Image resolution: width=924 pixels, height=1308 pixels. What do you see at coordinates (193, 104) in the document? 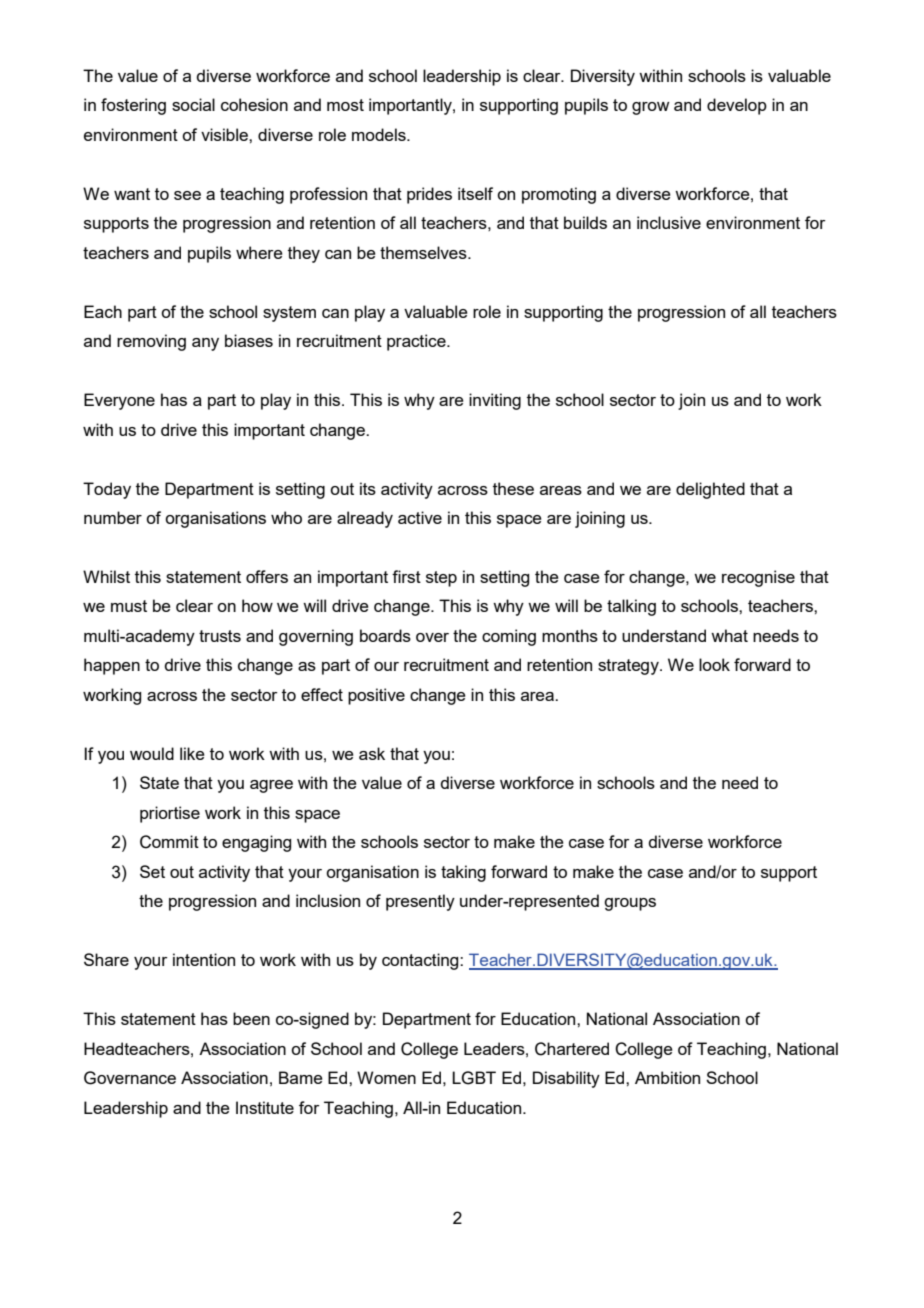
I see `social` at bounding box center [193, 104].
